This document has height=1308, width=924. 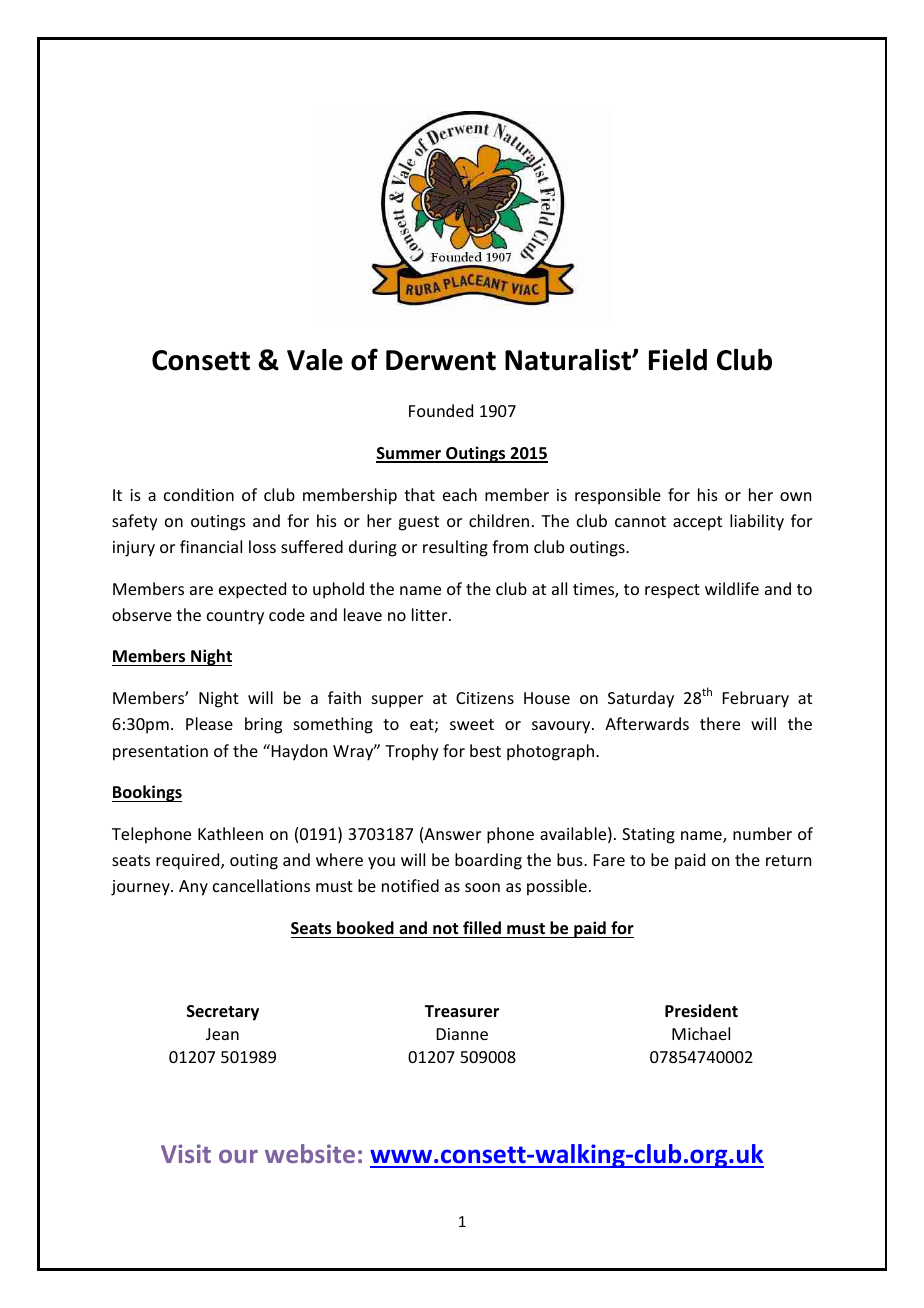 What do you see at coordinates (701, 1011) in the document?
I see `President` at bounding box center [701, 1011].
